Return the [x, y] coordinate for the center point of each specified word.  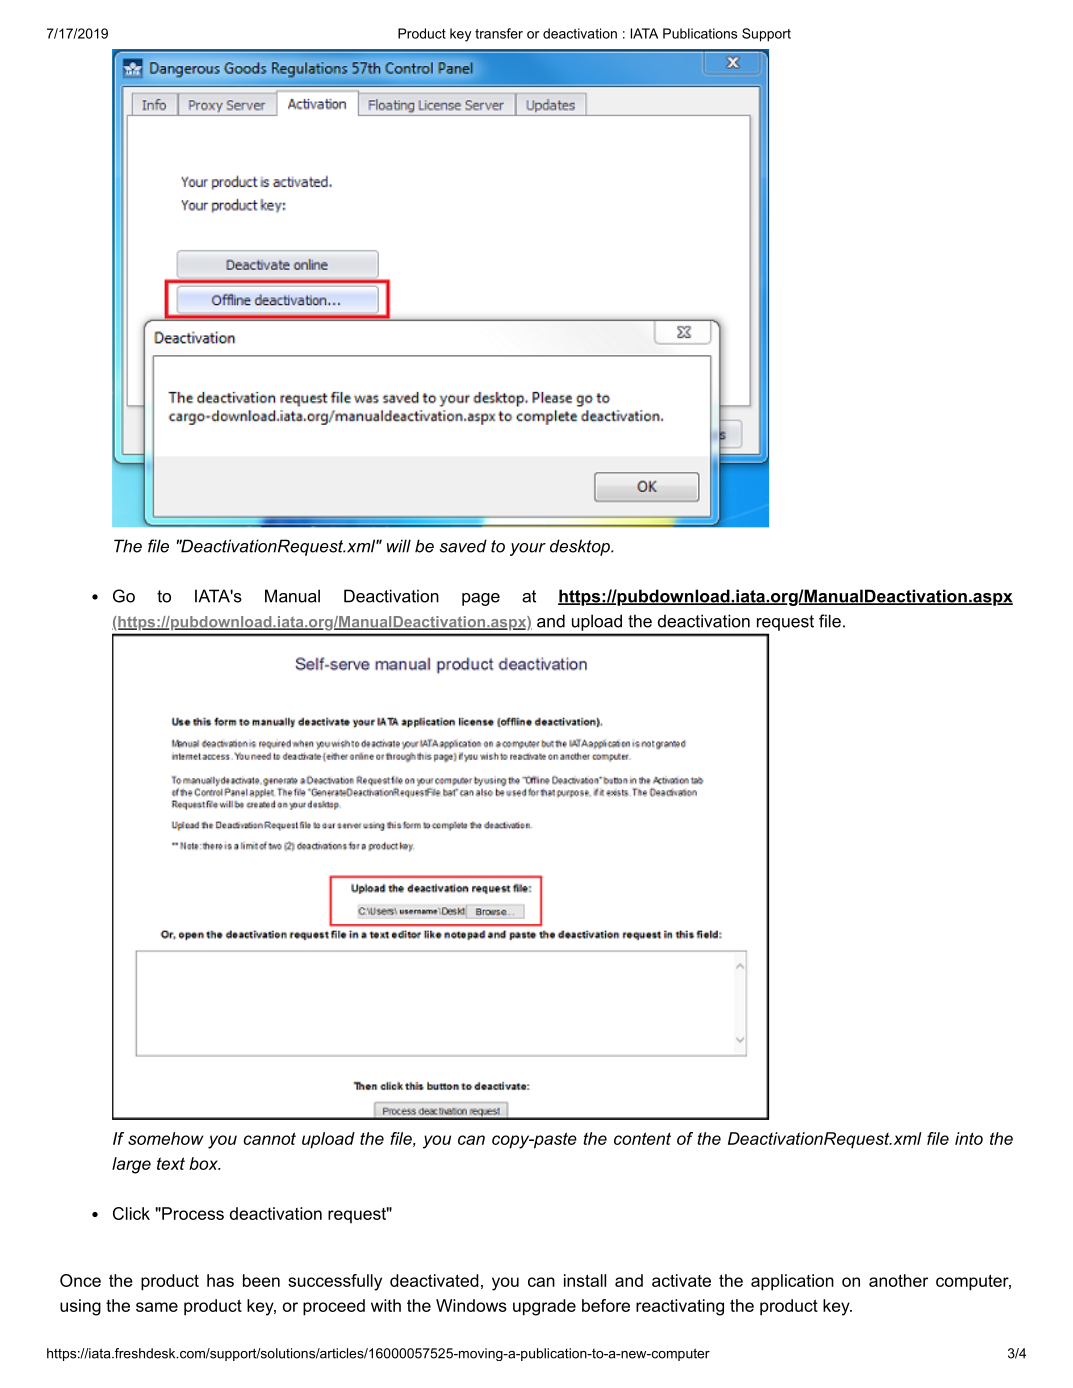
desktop [581, 547]
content [642, 1138]
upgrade [544, 1307]
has [220, 1280]
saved [463, 546]
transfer [499, 33]
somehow [166, 1138]
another [898, 1280]
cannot [269, 1138]
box [204, 1163]
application [792, 1282]
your [528, 549]
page [481, 599]
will [399, 546]
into [969, 1138]
